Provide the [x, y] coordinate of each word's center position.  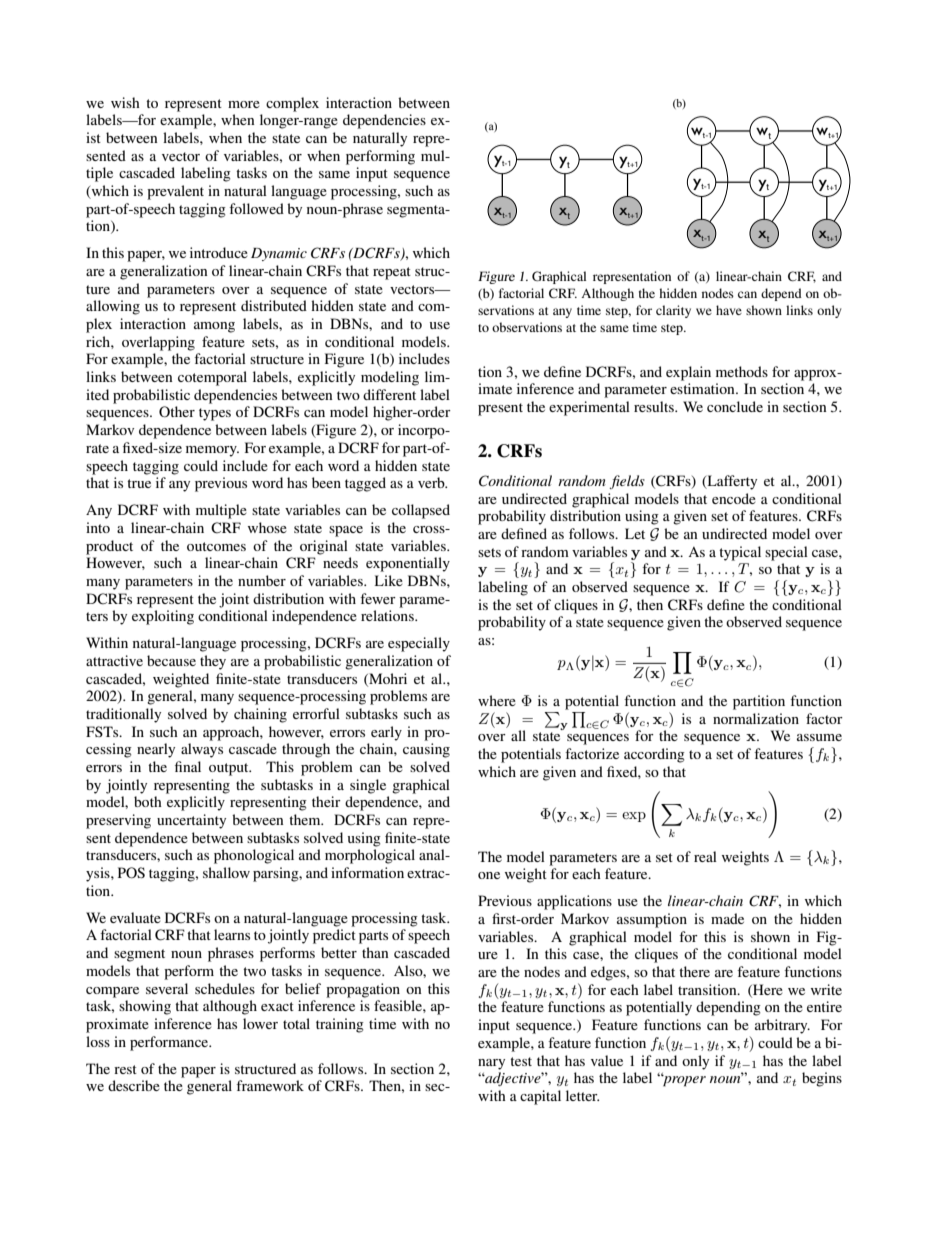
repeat [392, 273]
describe [134, 1085]
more [244, 104]
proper [683, 1080]
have [729, 310]
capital [540, 1097]
